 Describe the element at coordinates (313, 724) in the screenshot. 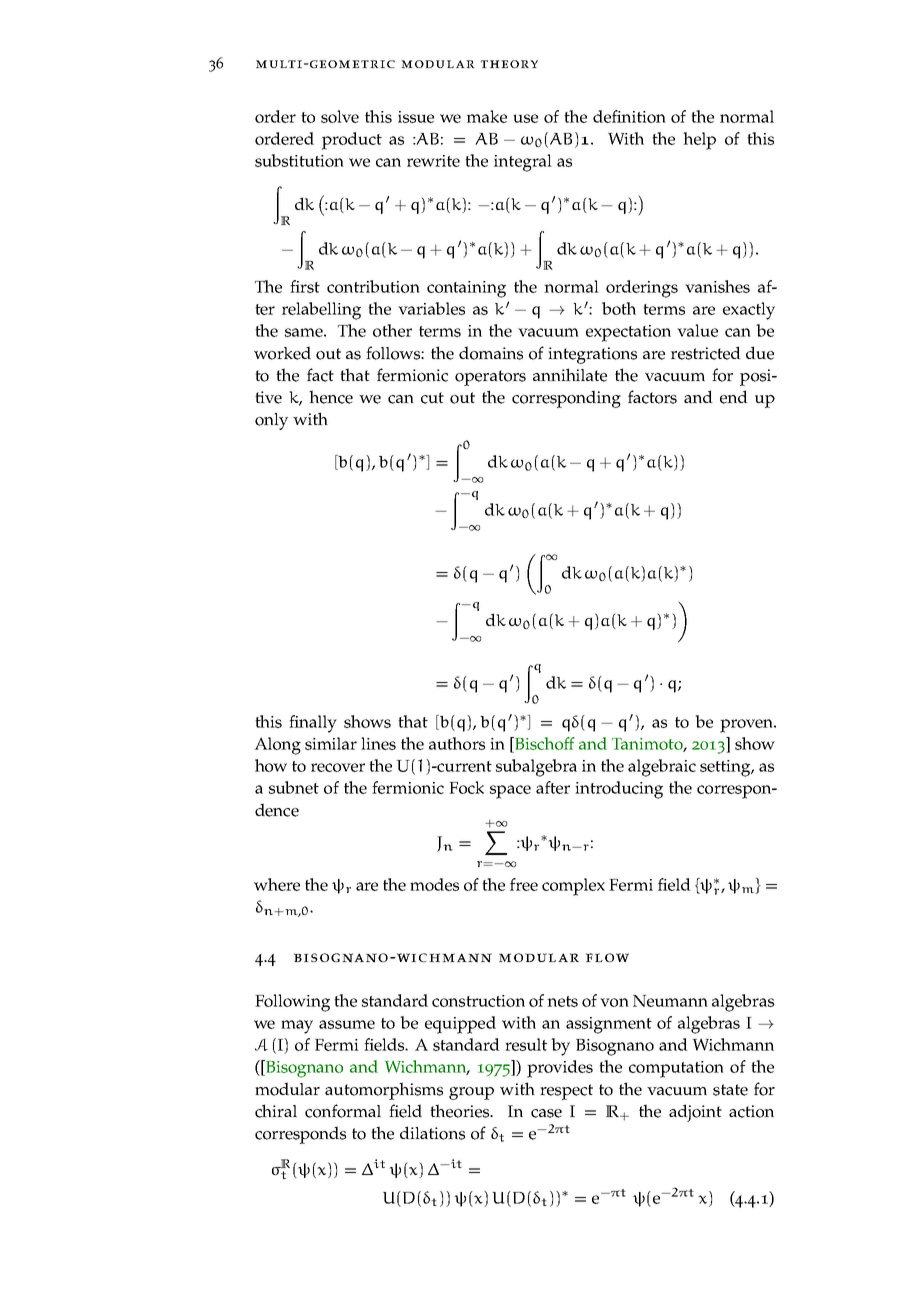

I see `finally` at that location.
